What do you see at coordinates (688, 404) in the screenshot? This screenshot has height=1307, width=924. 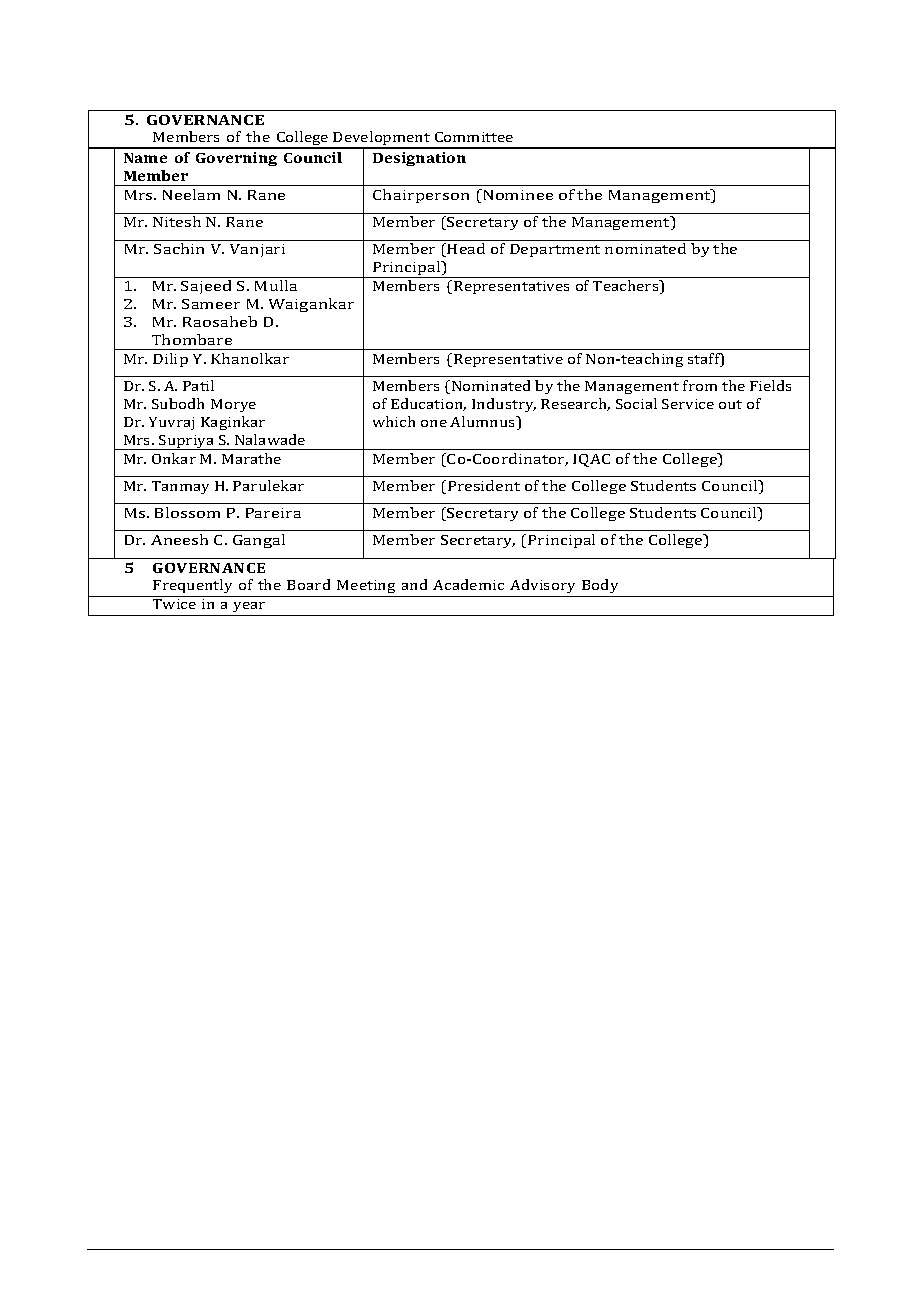 I see `Service` at bounding box center [688, 404].
